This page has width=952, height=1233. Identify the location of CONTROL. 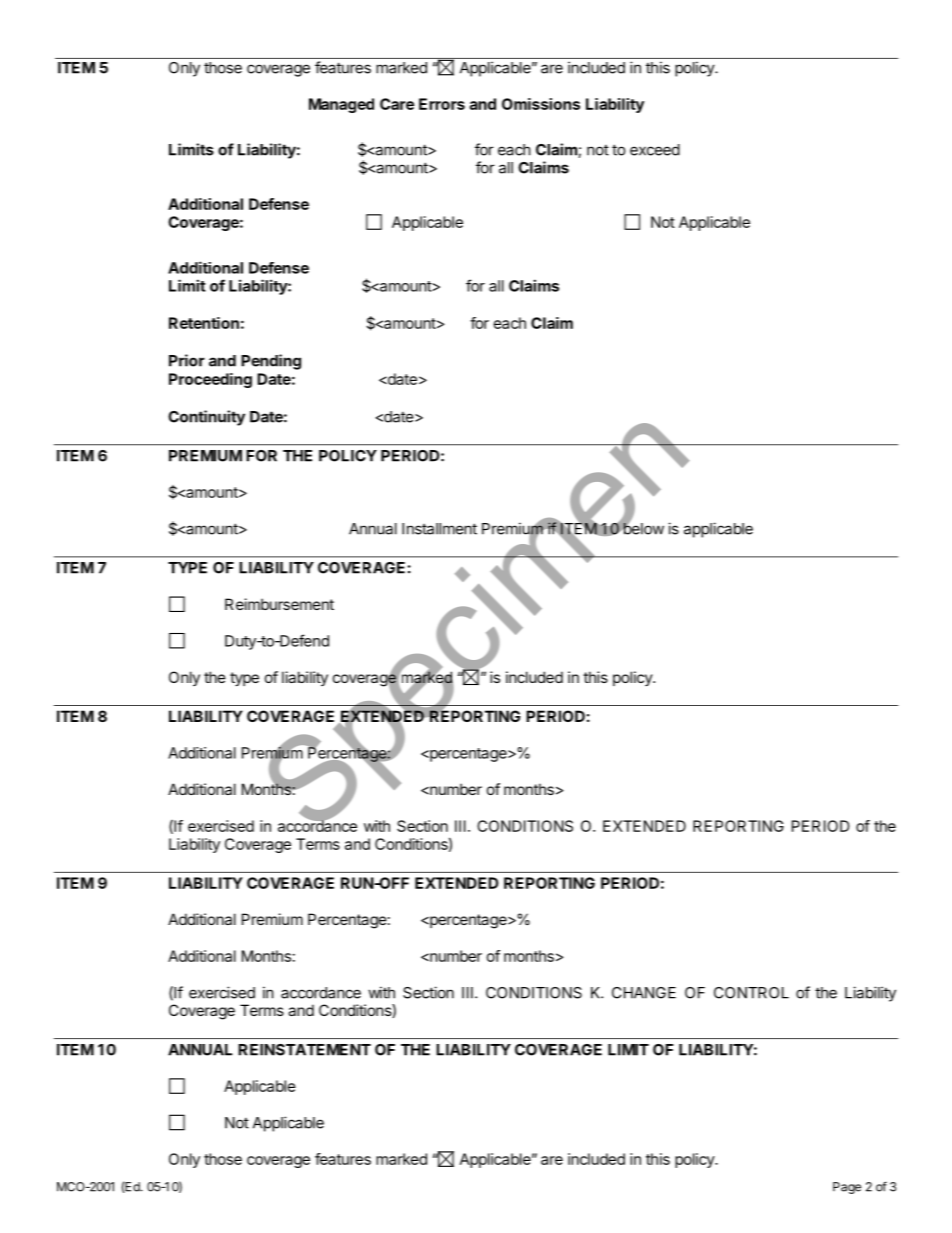
(751, 993).
